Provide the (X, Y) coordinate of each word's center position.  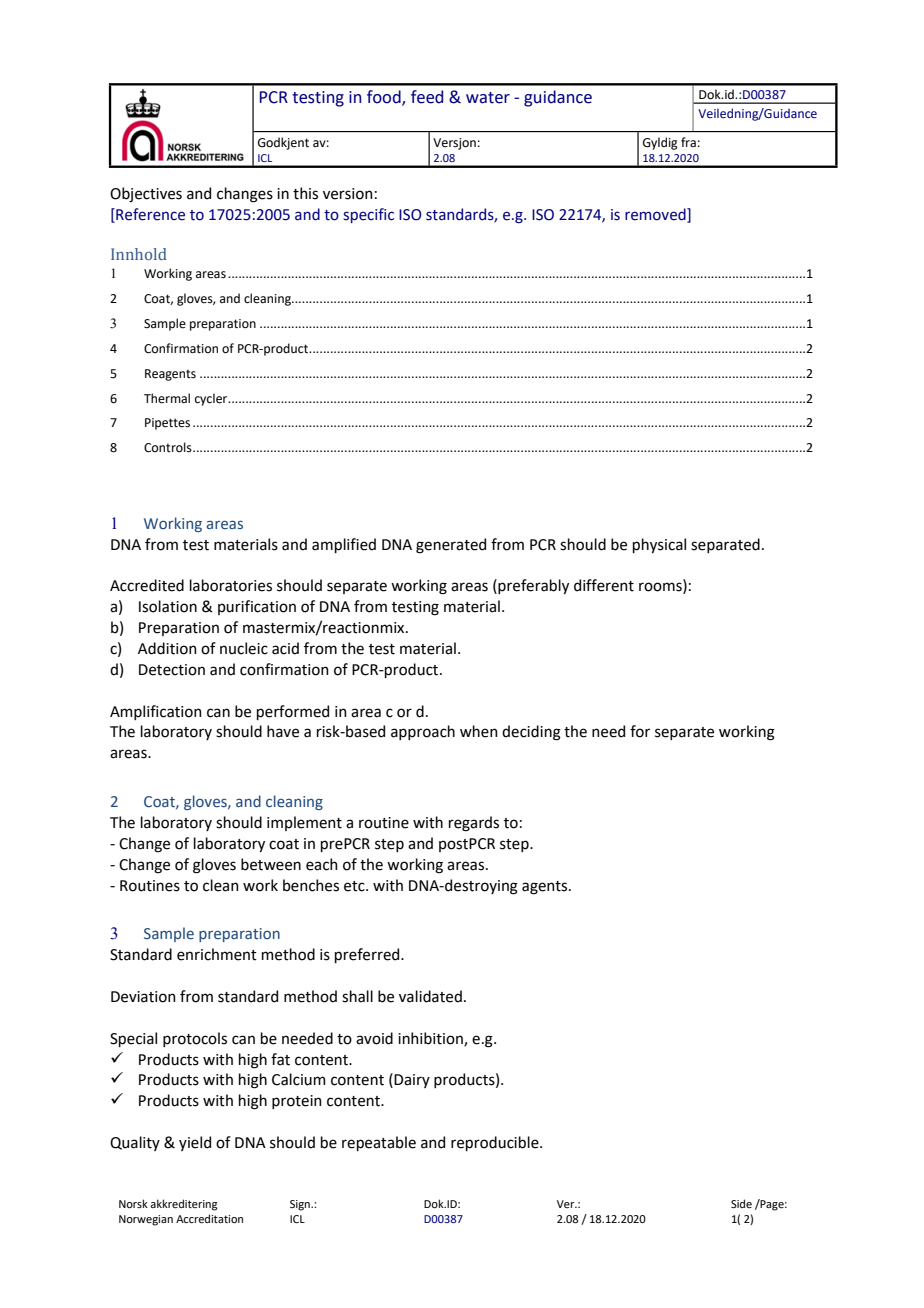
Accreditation (209, 1218)
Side (741, 1203)
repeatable (379, 1143)
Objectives (146, 194)
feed (427, 97)
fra (688, 142)
